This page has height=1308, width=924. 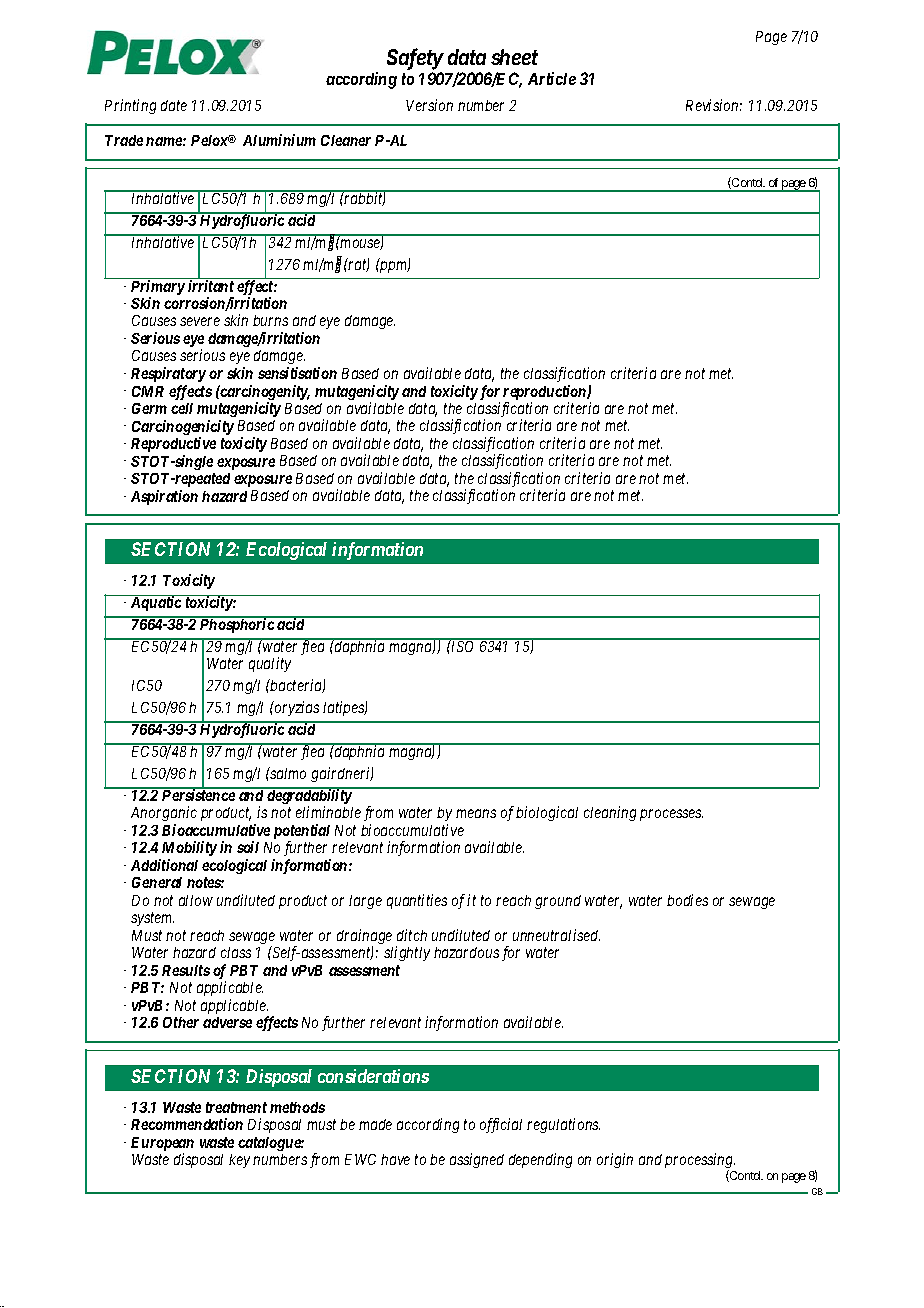 I want to click on quality, so click(x=270, y=664).
